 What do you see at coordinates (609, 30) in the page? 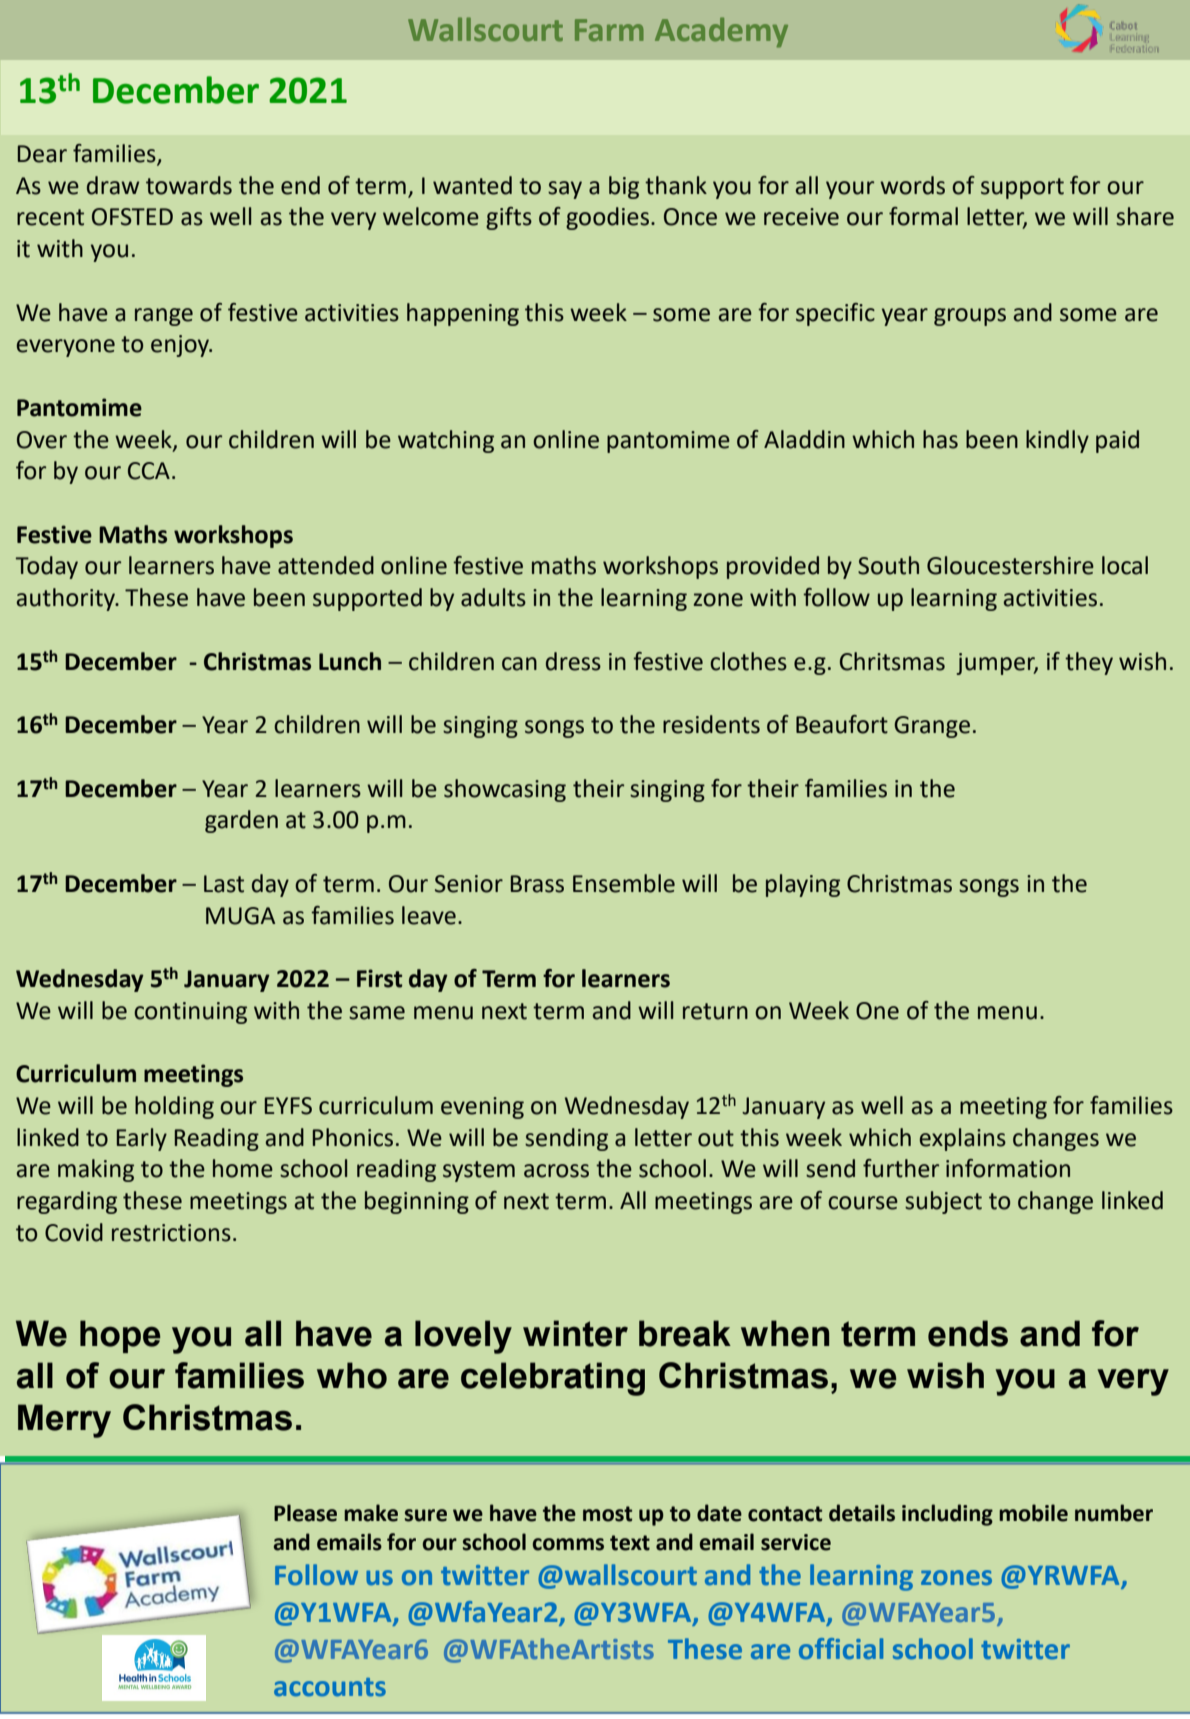
I see `Farm` at bounding box center [609, 30].
